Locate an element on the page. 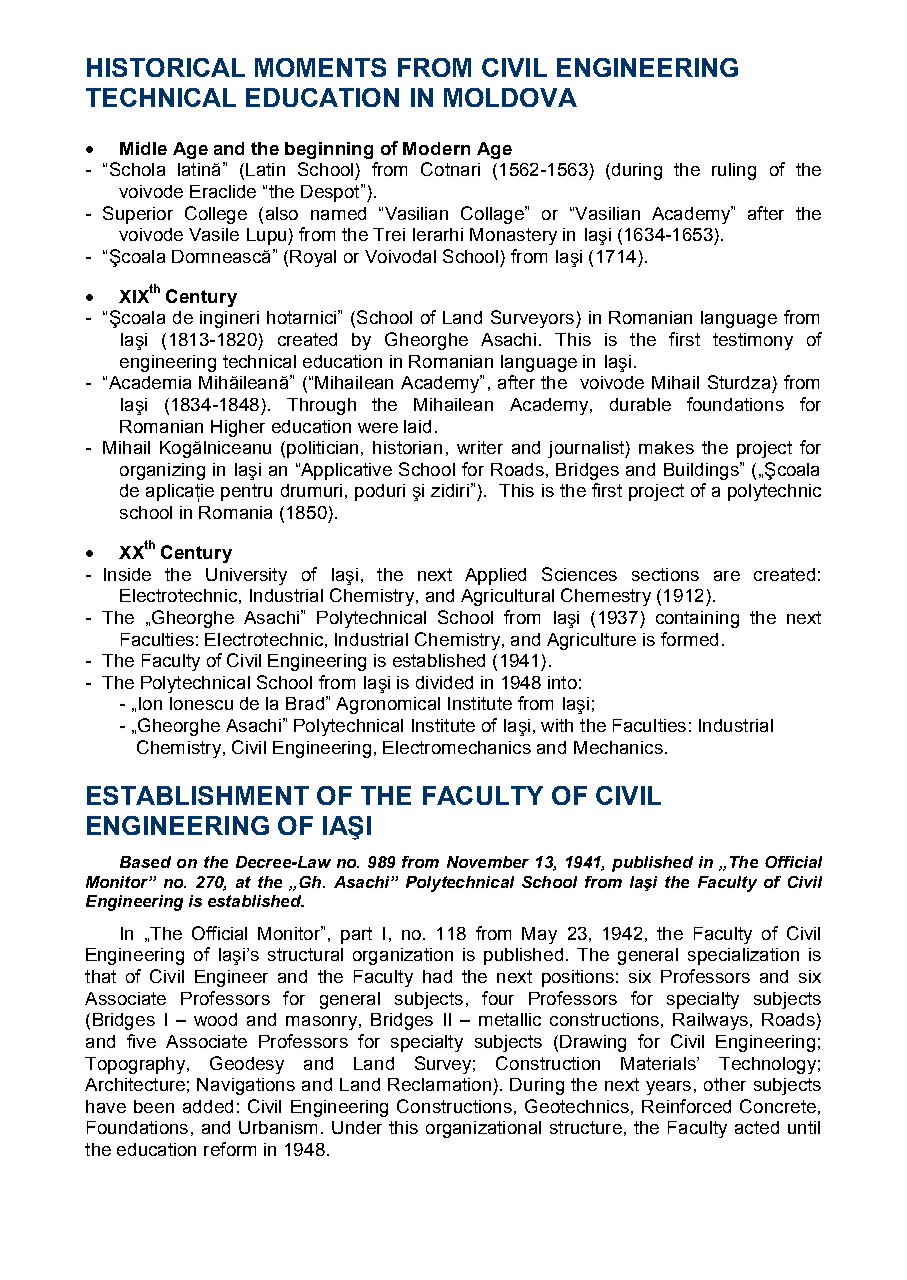 The image size is (907, 1280). MOLDOVA is located at coordinates (510, 97).
